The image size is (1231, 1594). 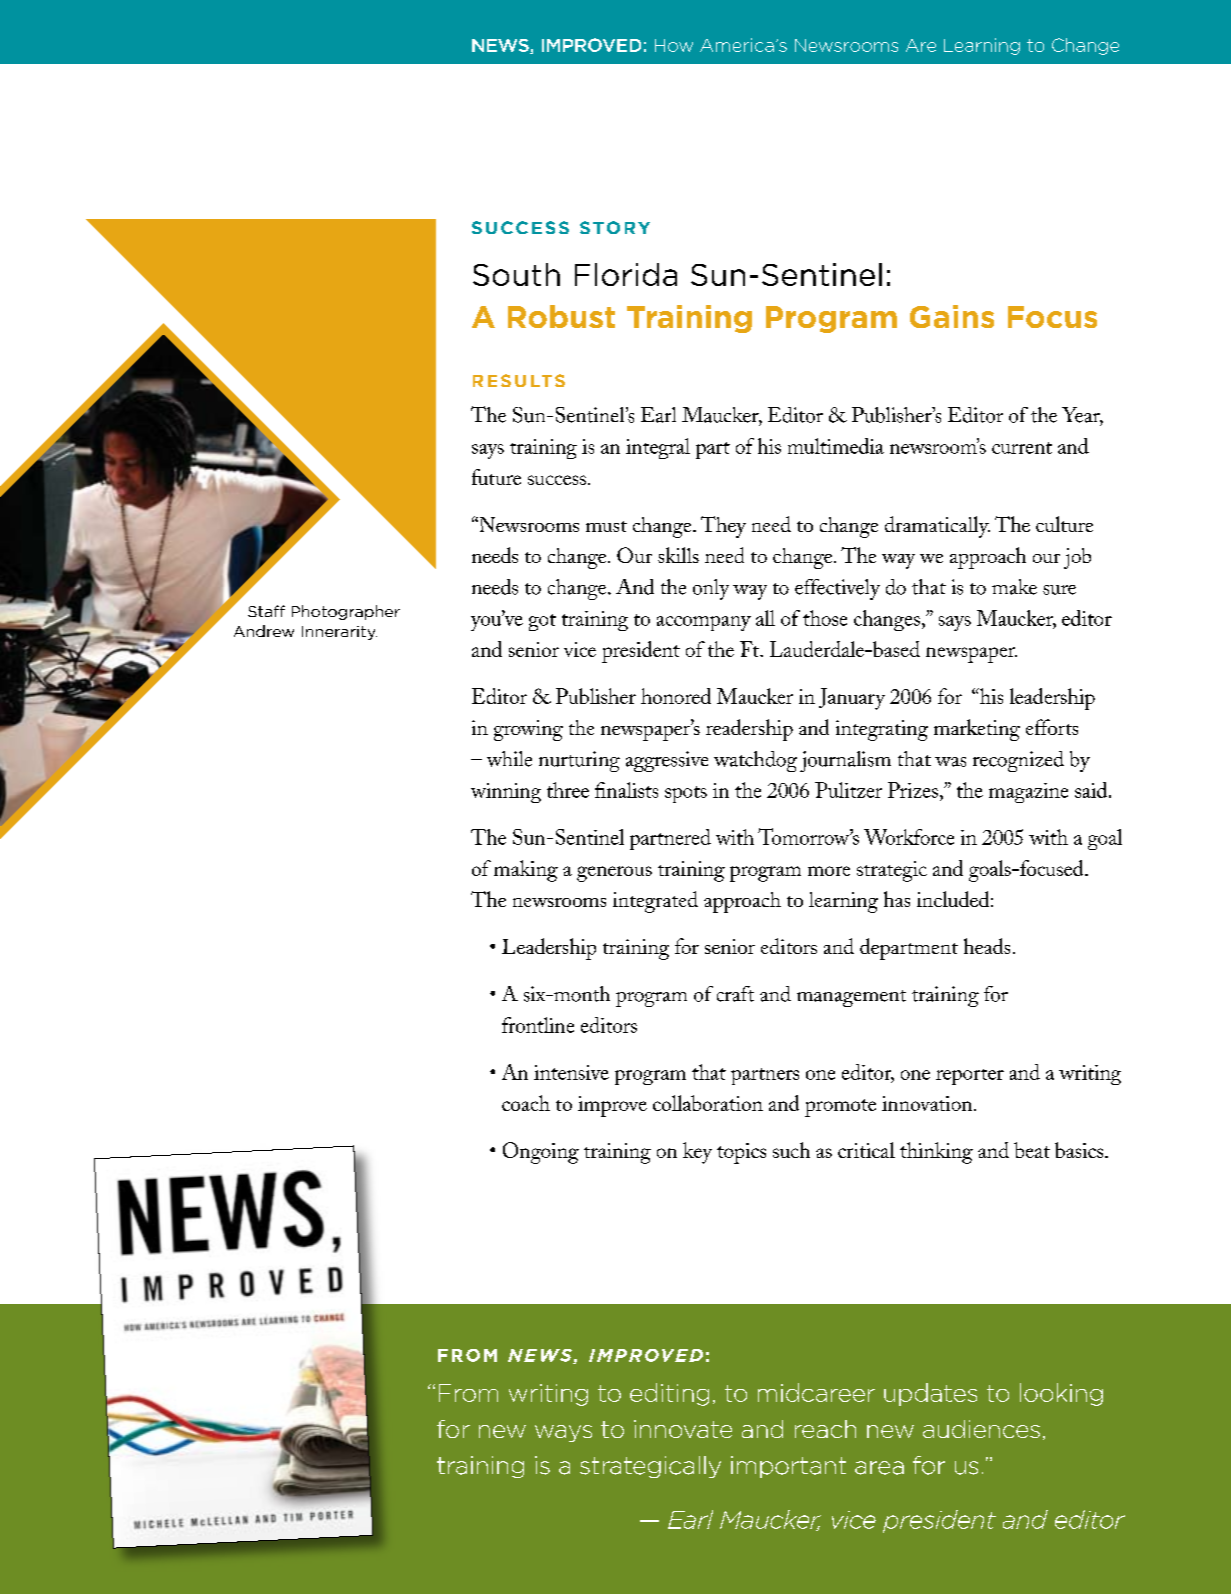 What do you see at coordinates (496, 477) in the image?
I see `future` at bounding box center [496, 477].
